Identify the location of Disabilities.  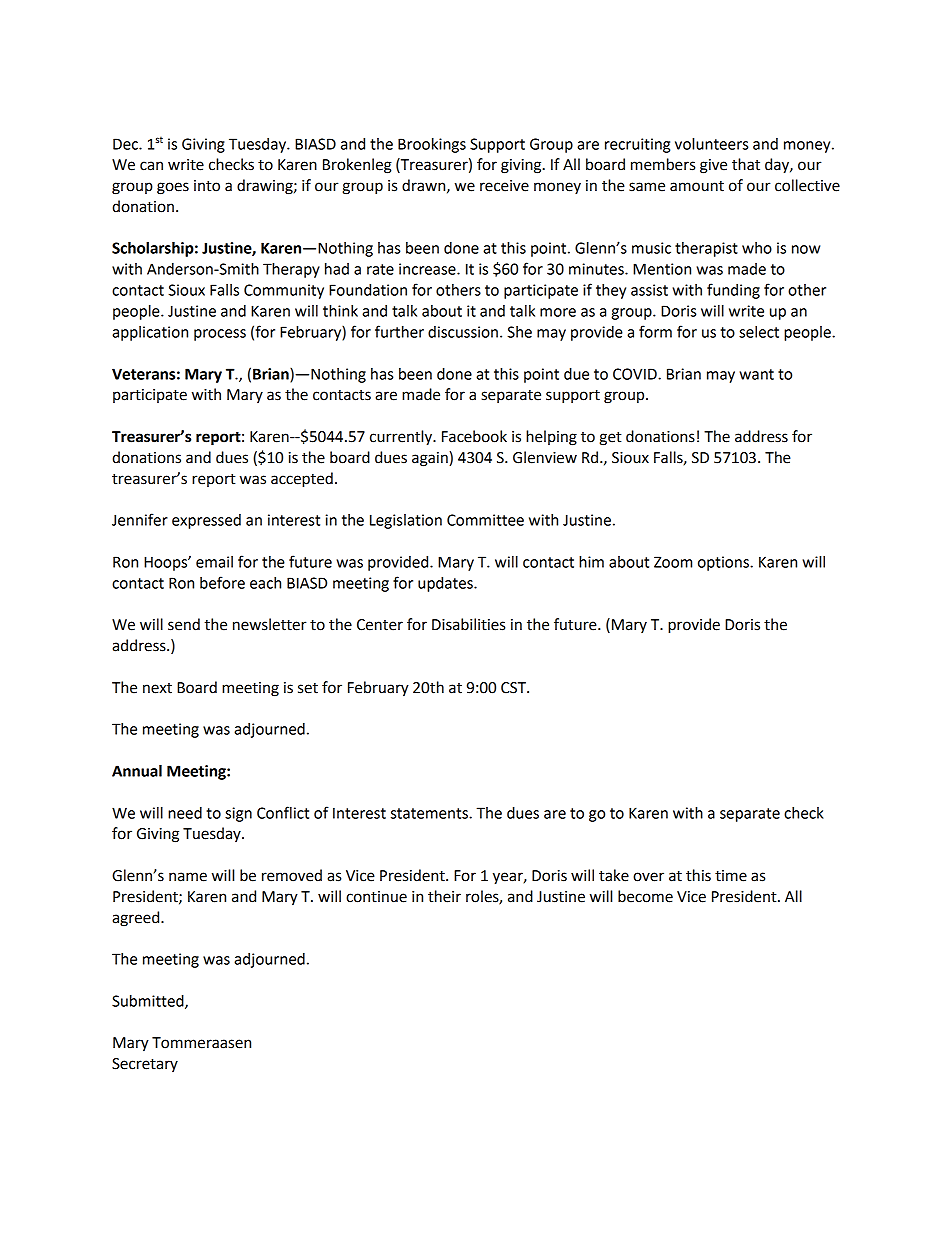
(468, 624).
